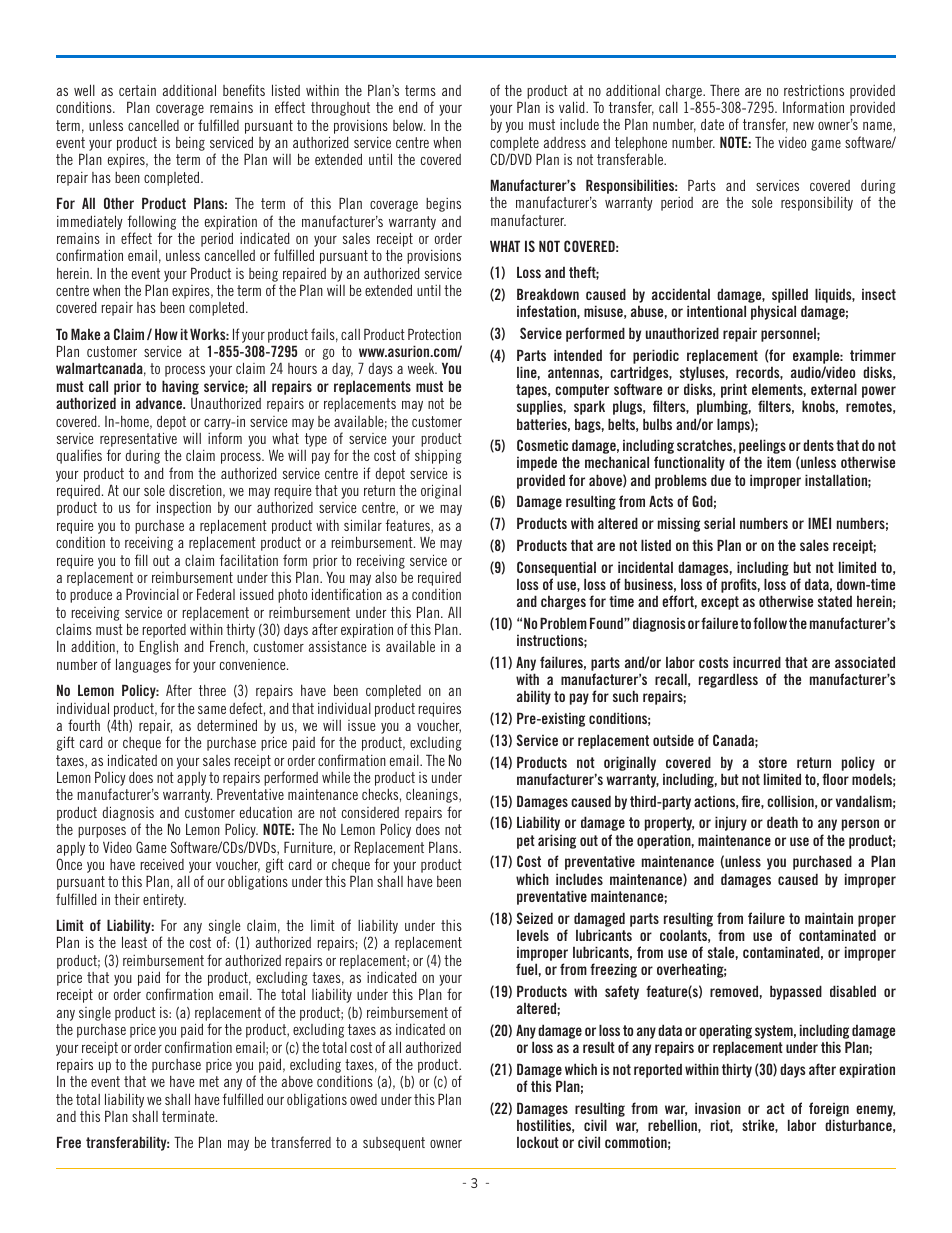 The image size is (952, 1233). I want to click on new, so click(803, 126).
